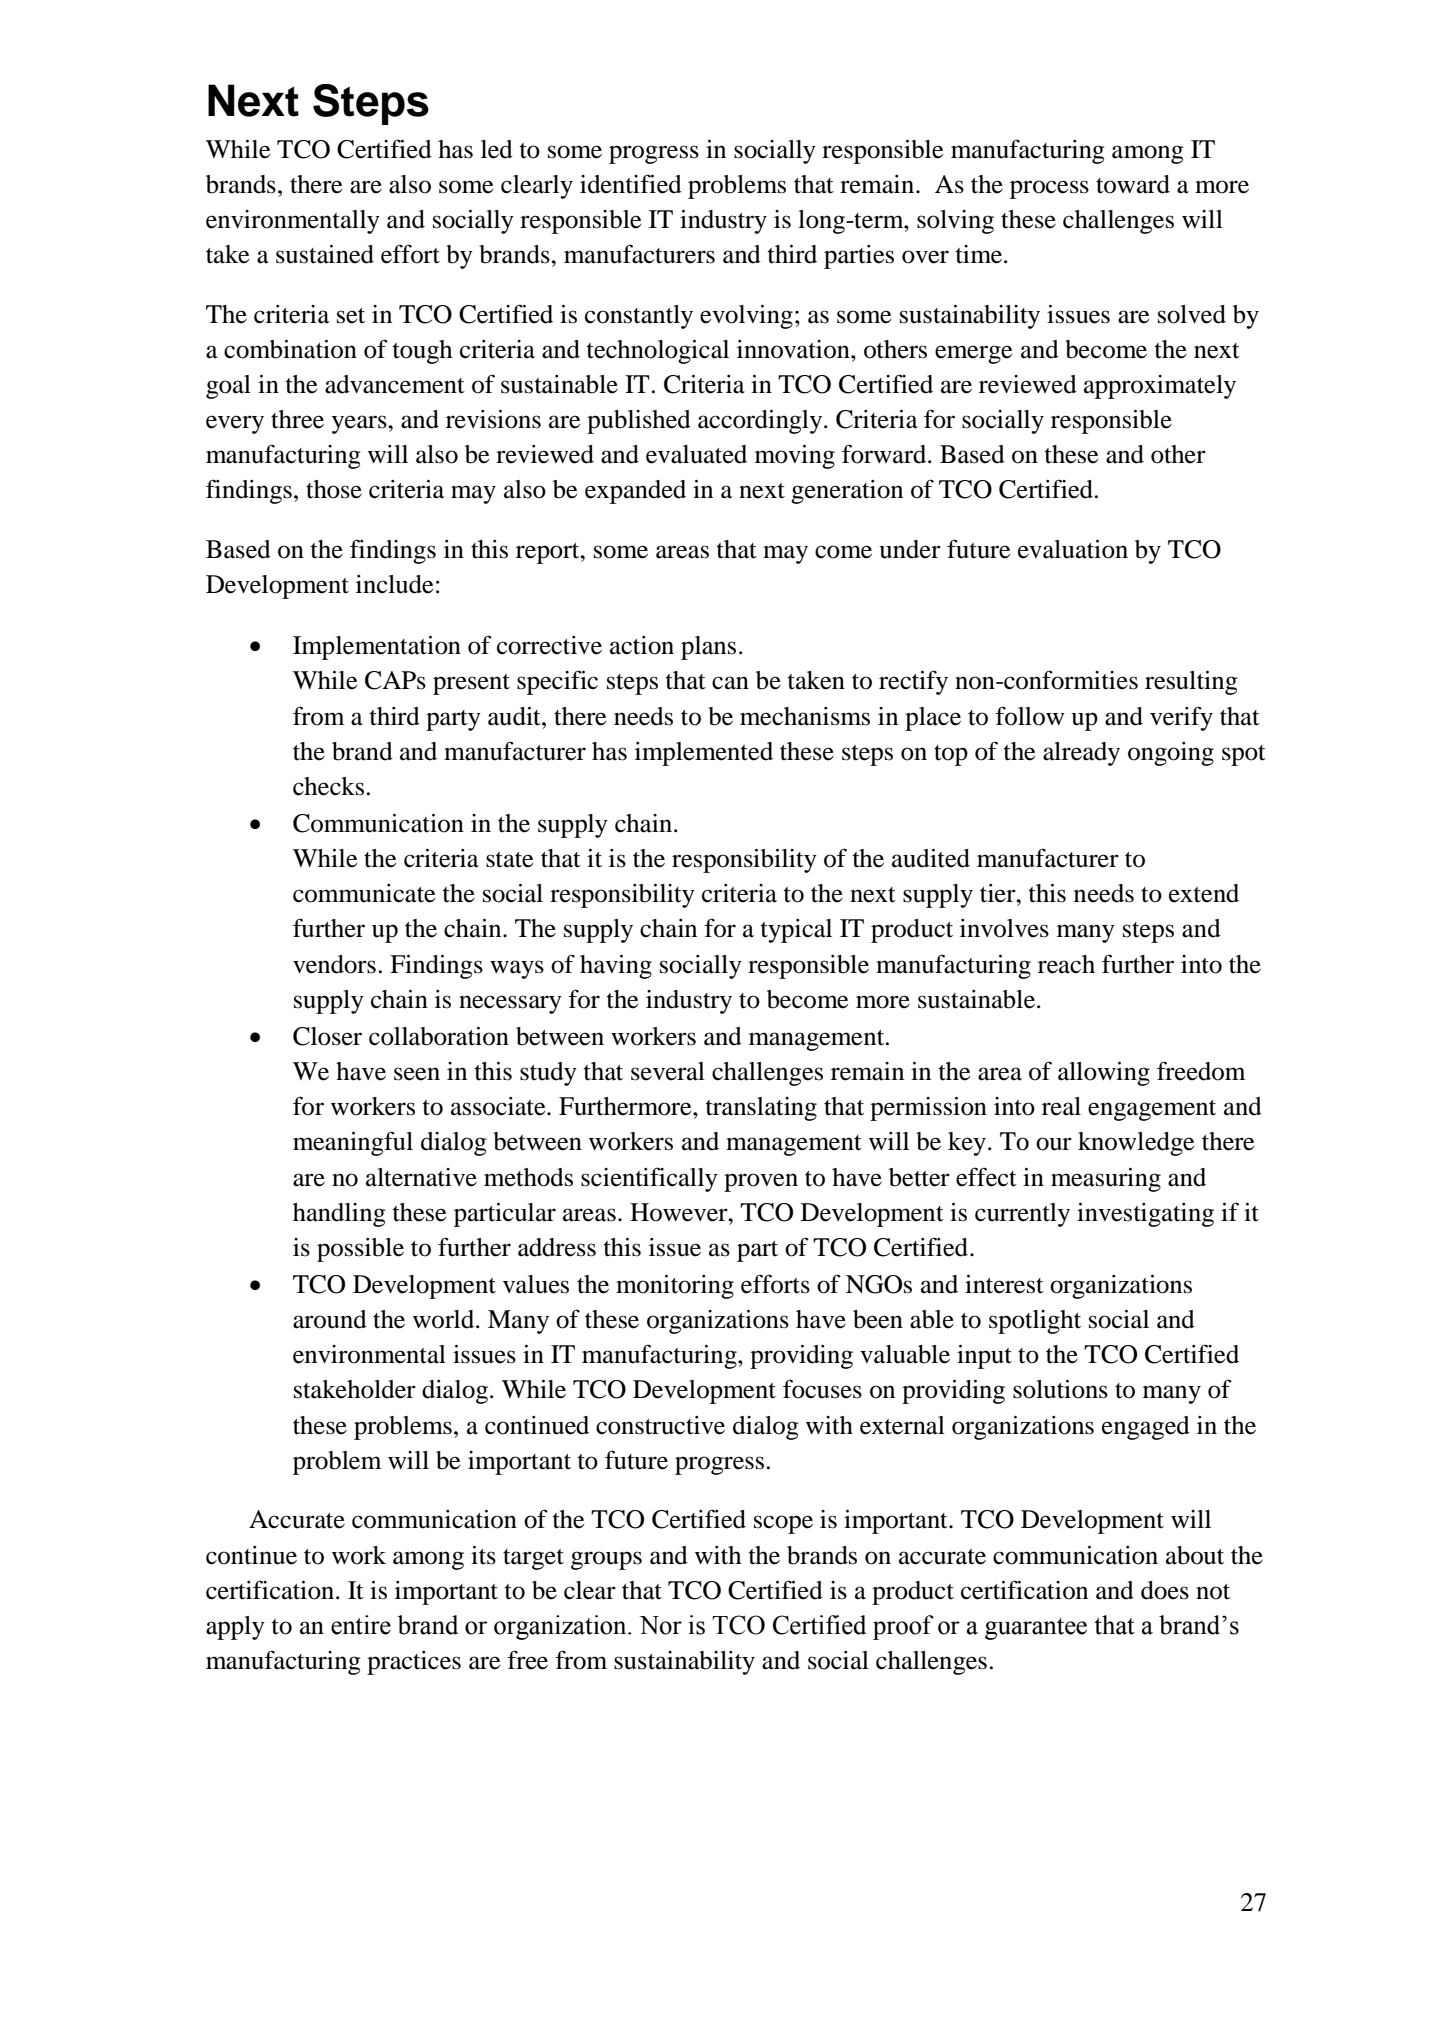 The image size is (1438, 2033). Describe the element at coordinates (761, 1182) in the document. I see `proven` at that location.
